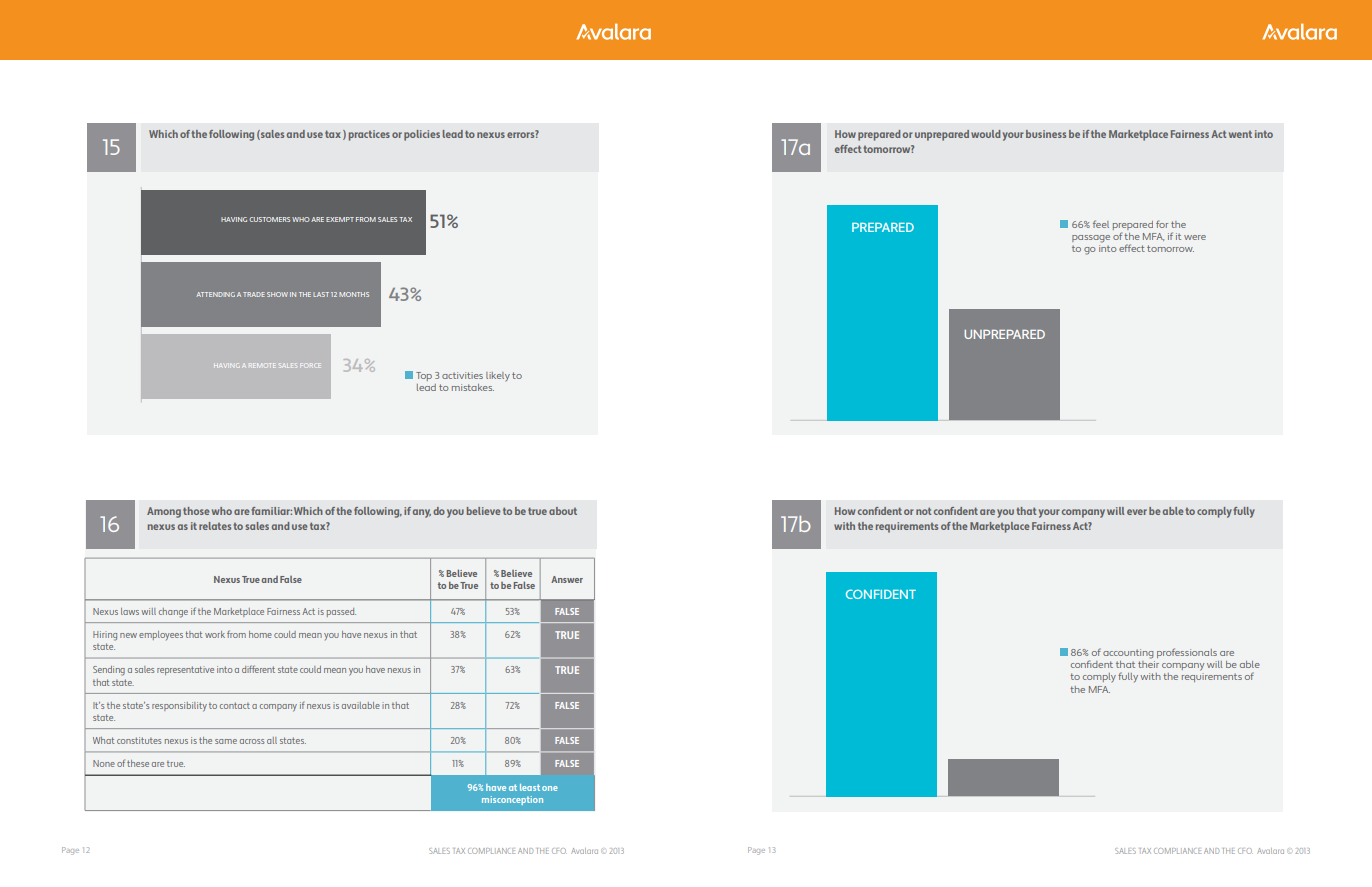 Image resolution: width=1372 pixels, height=887 pixels. I want to click on would, so click(985, 134).
